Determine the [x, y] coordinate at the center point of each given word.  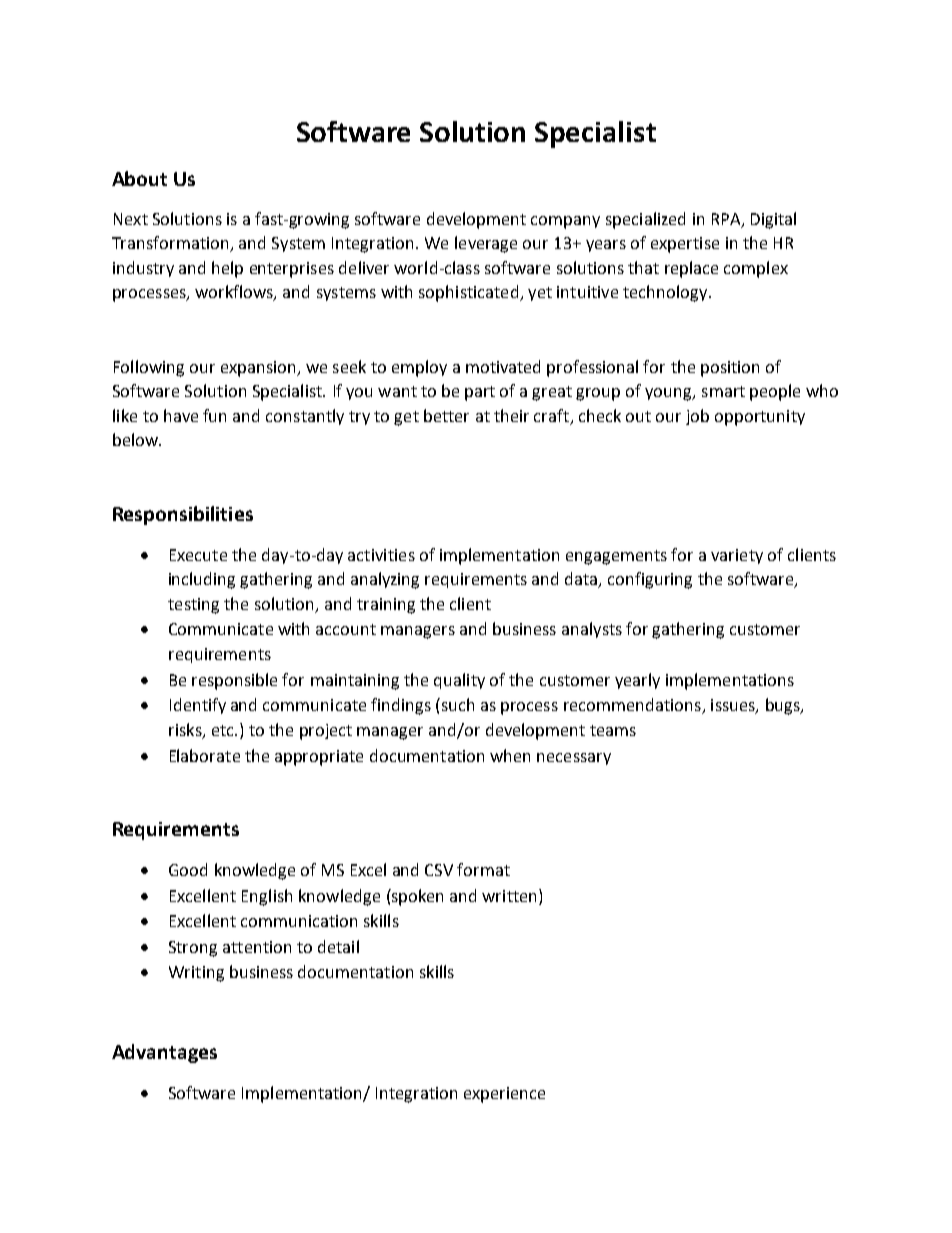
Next [131, 219]
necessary [574, 759]
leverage [486, 244]
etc [224, 730]
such [456, 704]
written [509, 896]
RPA [727, 220]
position [730, 369]
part [480, 393]
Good [188, 869]
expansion [259, 369]
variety [737, 556]
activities [381, 555]
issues [734, 706]
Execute [198, 555]
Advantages [164, 1053]
